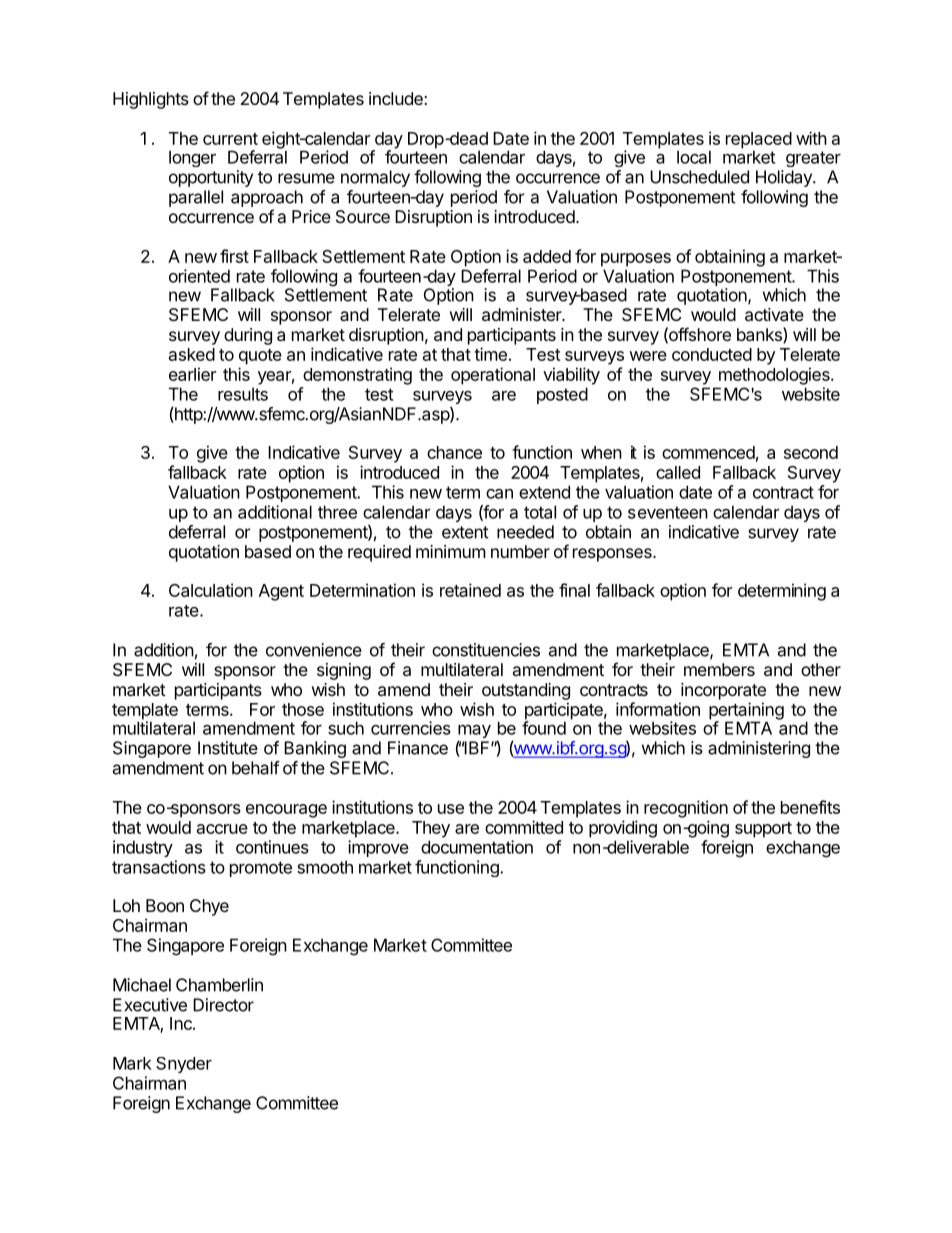 The height and width of the screenshot is (1233, 952). Describe the element at coordinates (668, 512) in the screenshot. I see `seventeen` at that location.
